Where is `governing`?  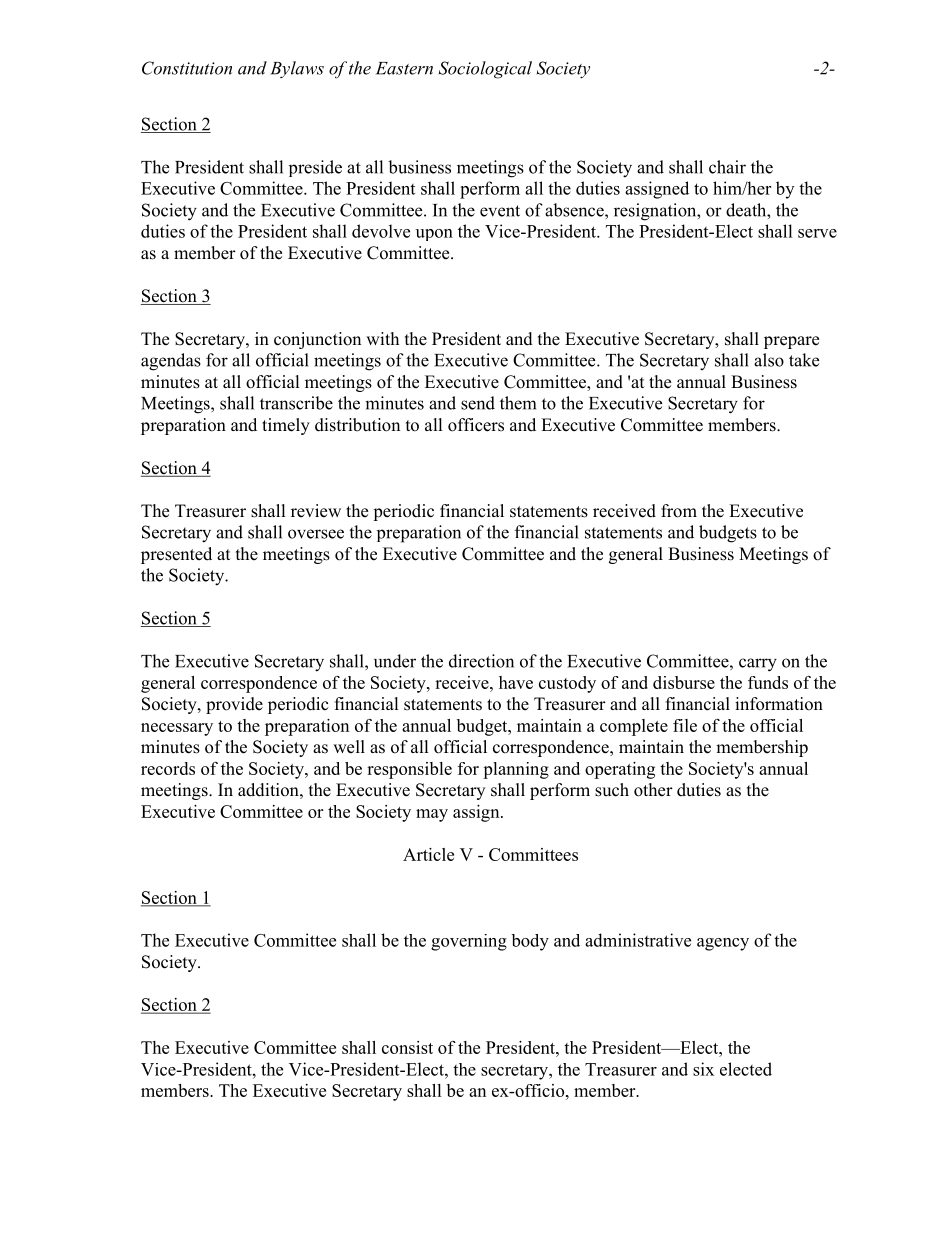
governing is located at coordinates (469, 942).
